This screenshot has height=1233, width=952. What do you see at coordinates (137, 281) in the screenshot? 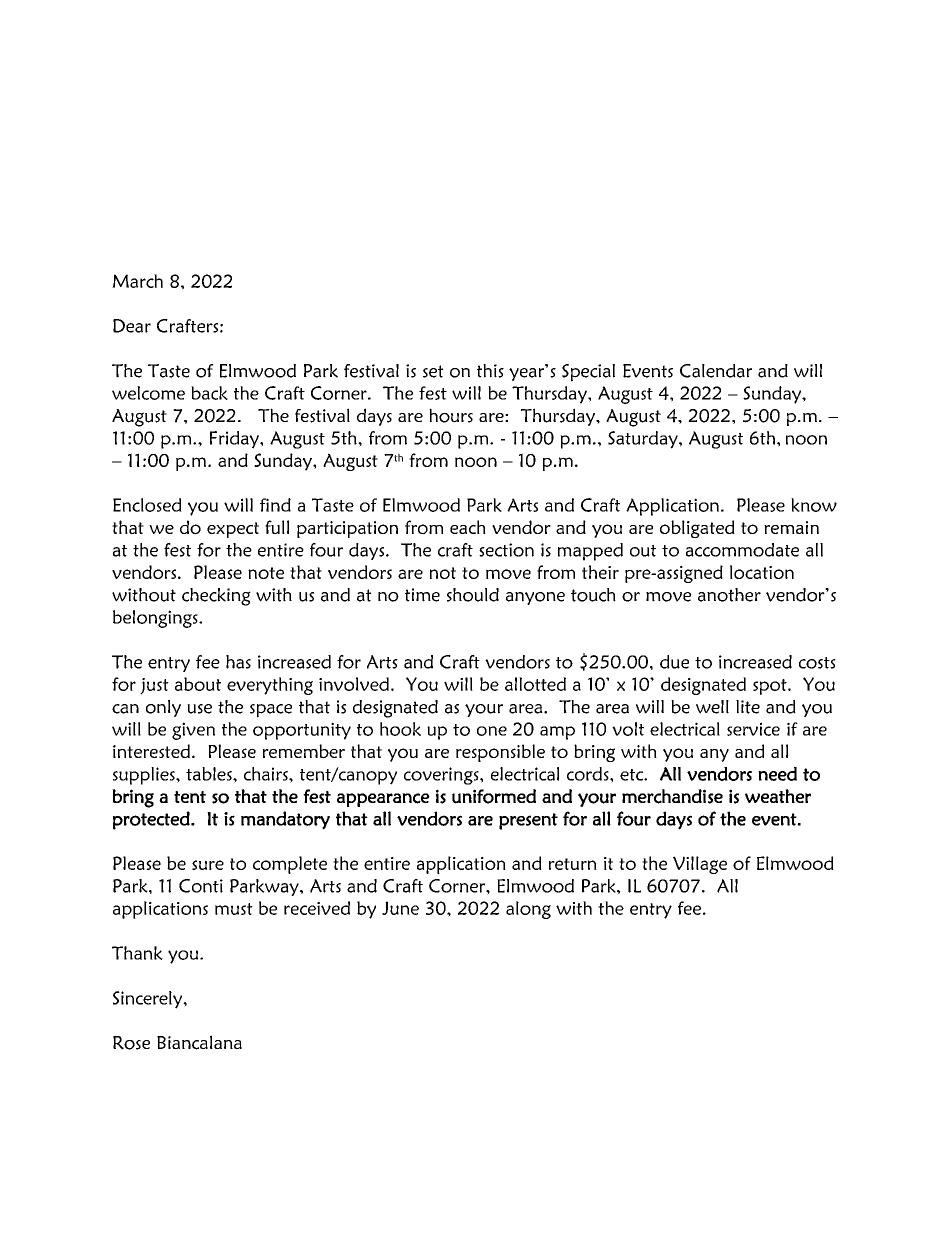
I see `March` at bounding box center [137, 281].
